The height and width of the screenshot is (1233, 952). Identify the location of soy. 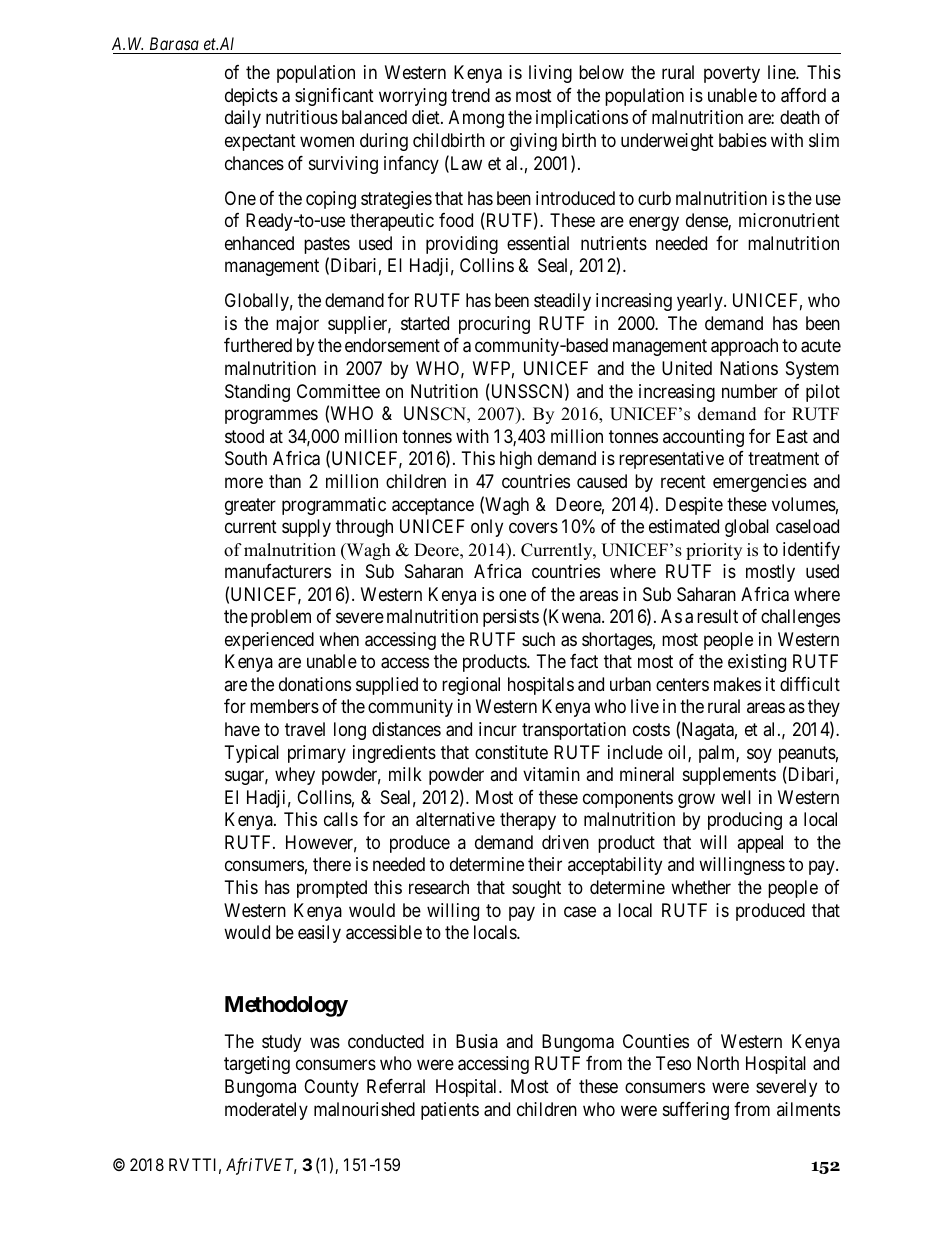
(759, 755).
